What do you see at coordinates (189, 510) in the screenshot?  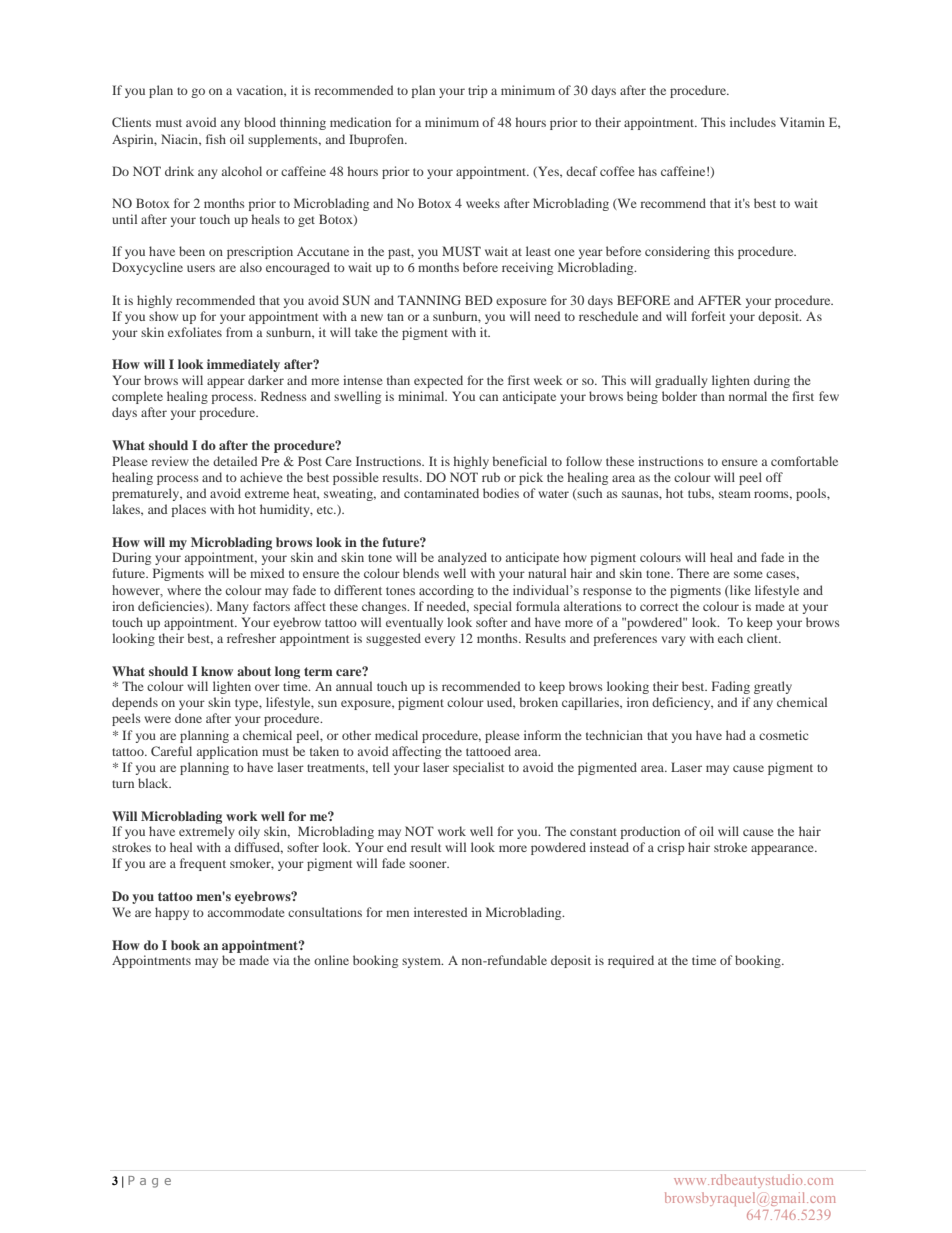 I see `places` at bounding box center [189, 510].
